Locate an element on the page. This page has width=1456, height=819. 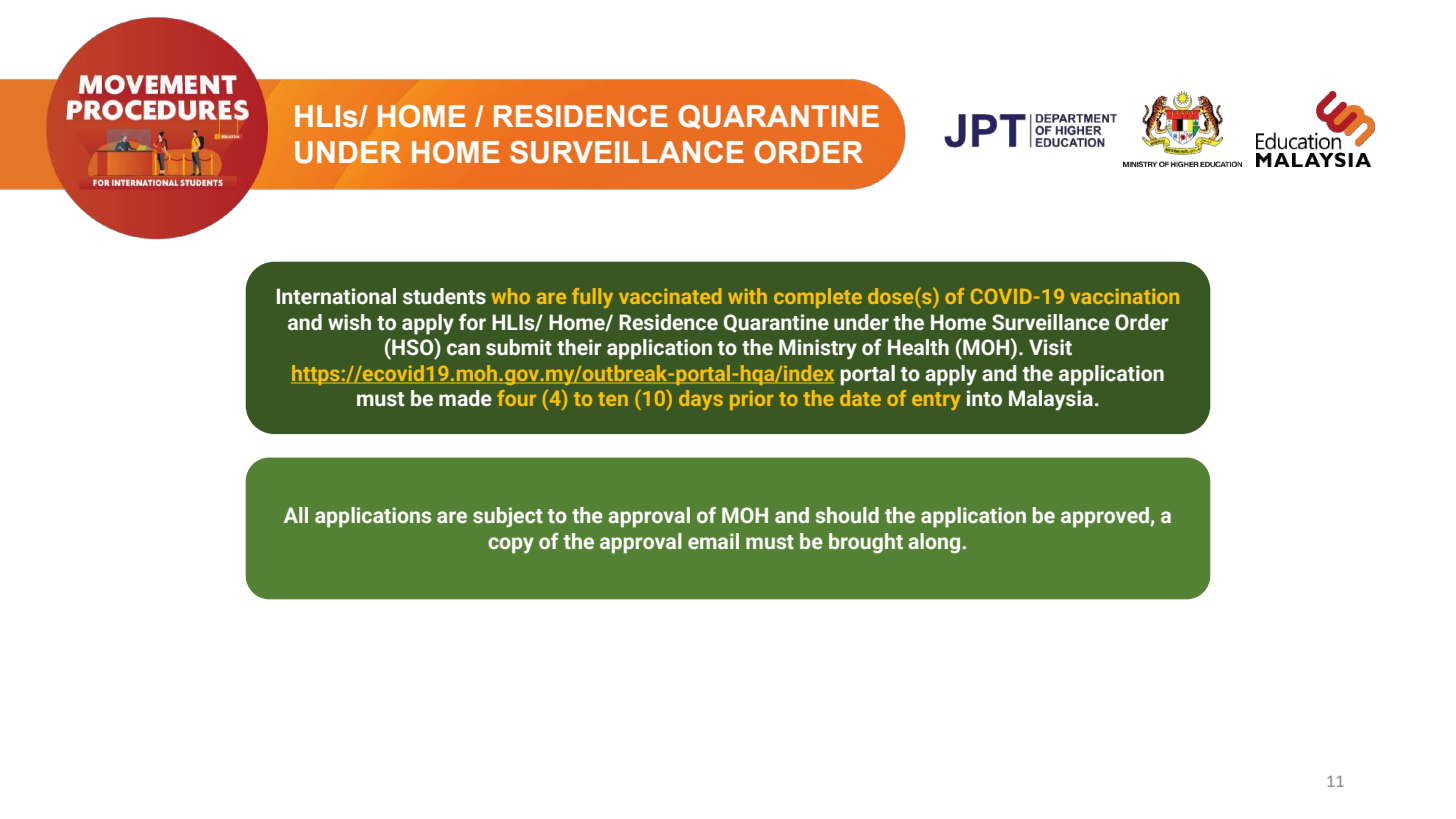
students is located at coordinates (444, 296).
